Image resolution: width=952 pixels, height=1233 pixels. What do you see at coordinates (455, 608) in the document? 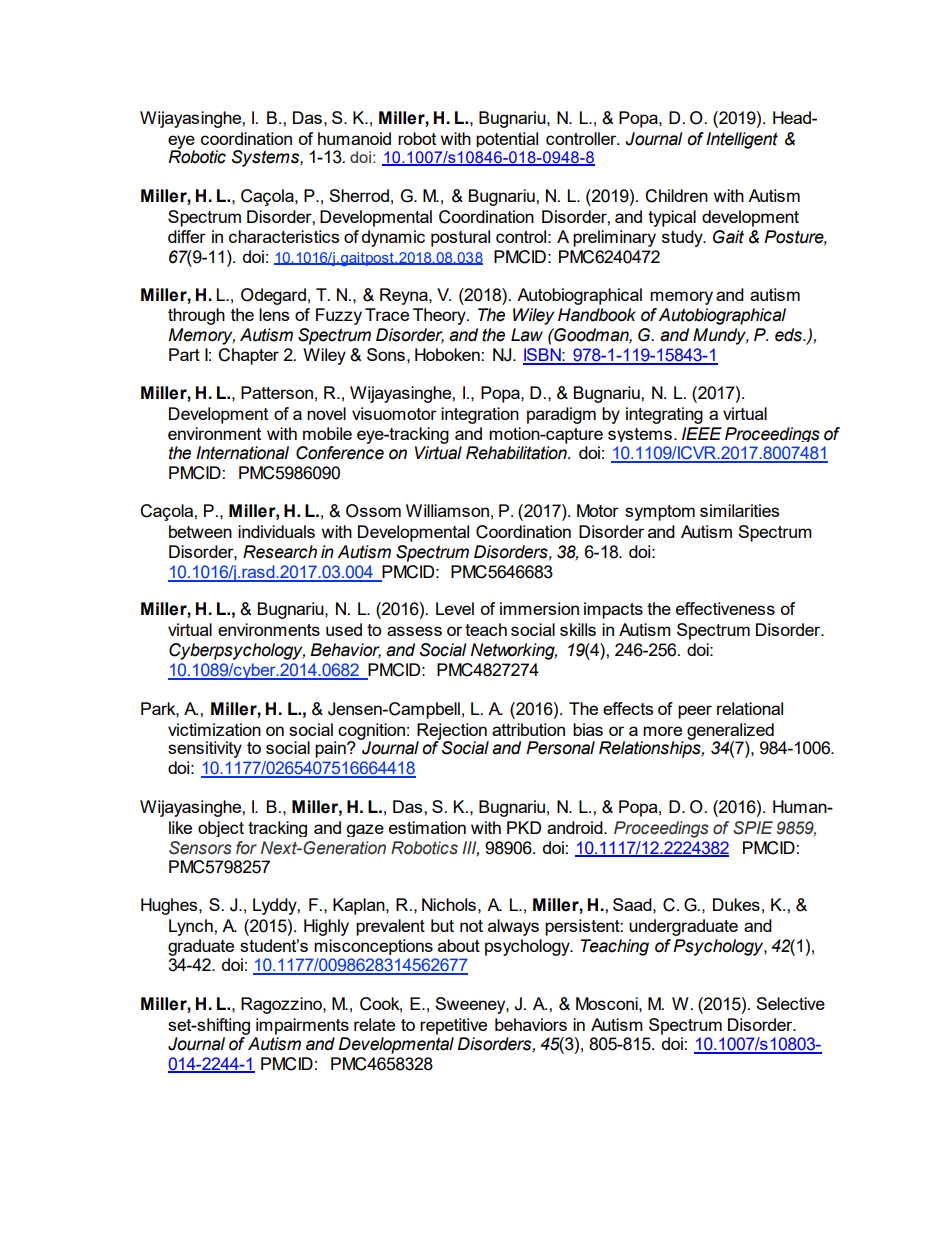
I see `Level` at bounding box center [455, 608].
